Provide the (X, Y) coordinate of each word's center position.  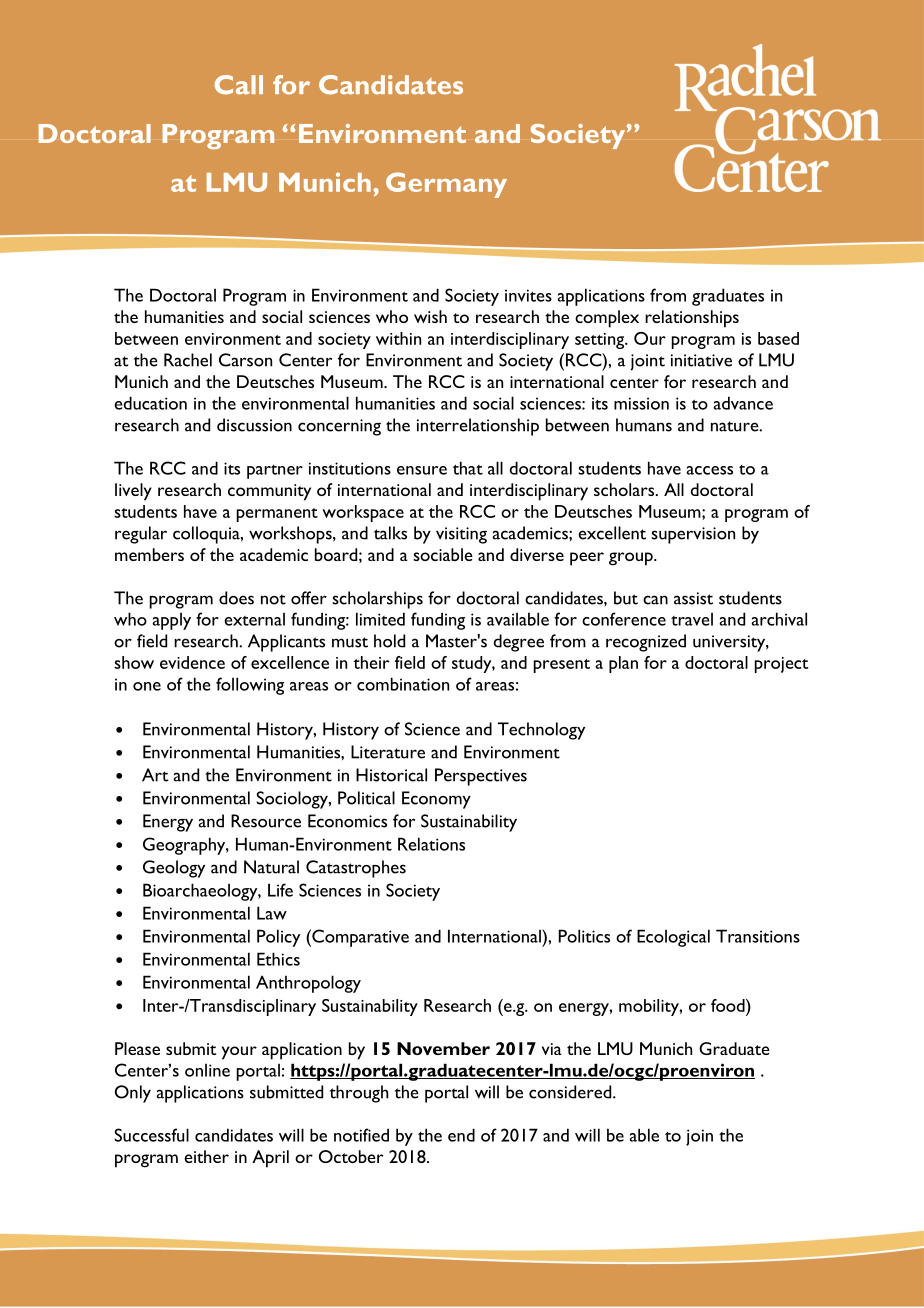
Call (239, 85)
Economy (436, 800)
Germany (446, 185)
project (781, 665)
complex (607, 319)
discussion (254, 425)
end (461, 1135)
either (206, 1156)
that (468, 468)
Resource (266, 821)
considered (571, 1092)
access (709, 470)
